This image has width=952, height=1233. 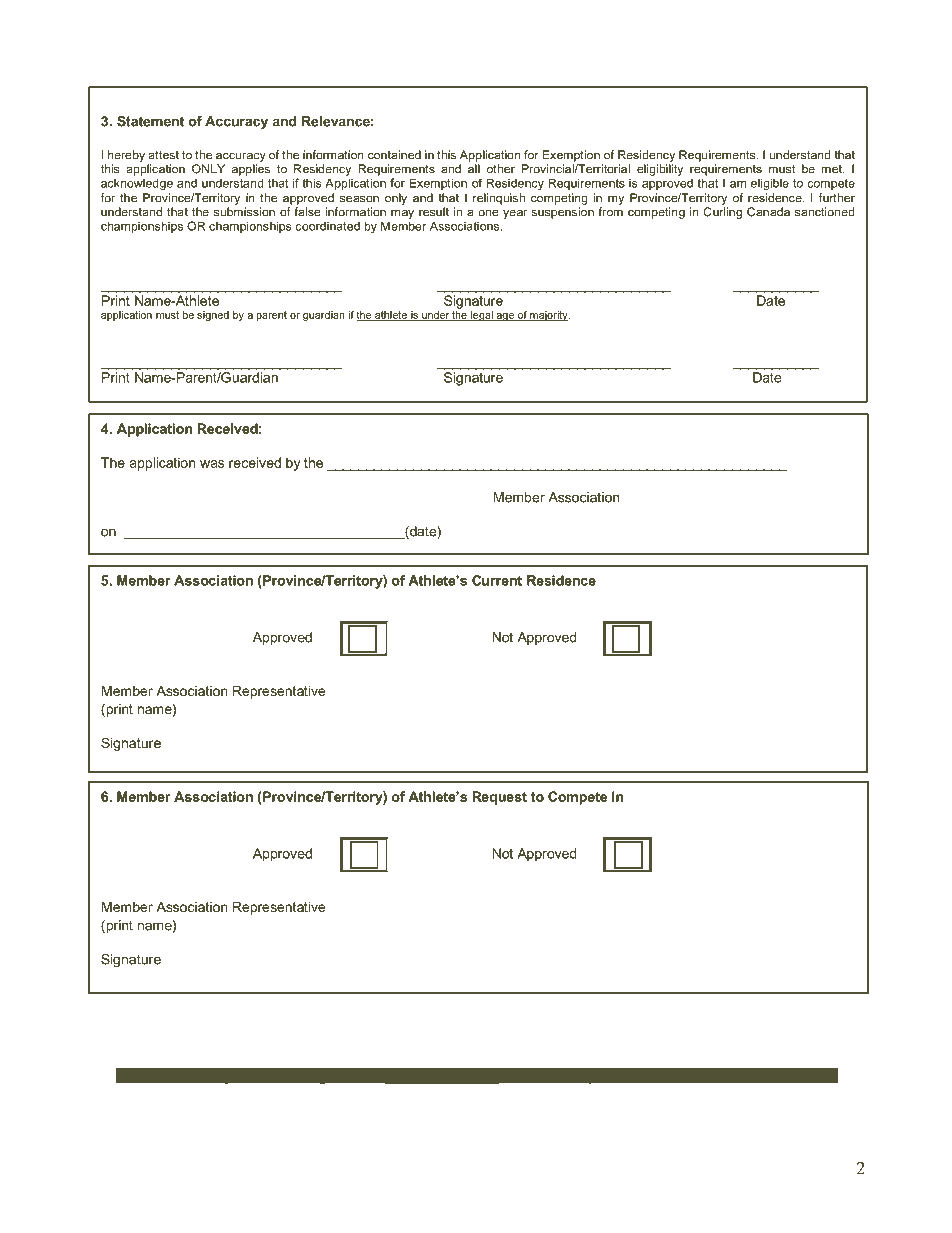 What do you see at coordinates (505, 317) in the image?
I see `age` at bounding box center [505, 317].
